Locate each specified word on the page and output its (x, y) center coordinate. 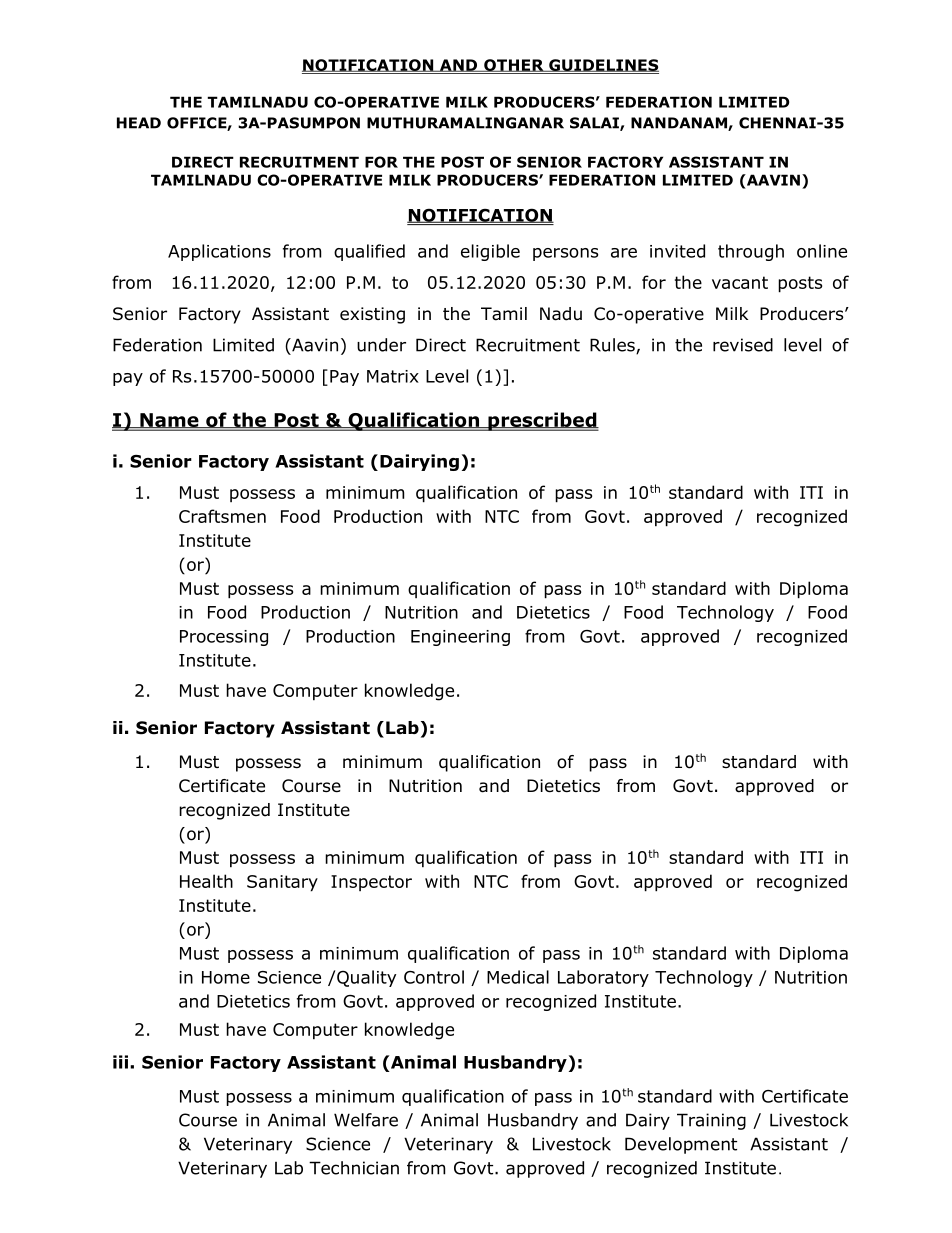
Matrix (393, 376)
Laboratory (603, 978)
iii (122, 1062)
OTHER (514, 65)
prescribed (542, 421)
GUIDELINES (603, 65)
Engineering (460, 638)
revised (743, 345)
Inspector (371, 883)
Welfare (366, 1120)
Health (206, 881)
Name (169, 420)
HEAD (139, 123)
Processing (224, 638)
